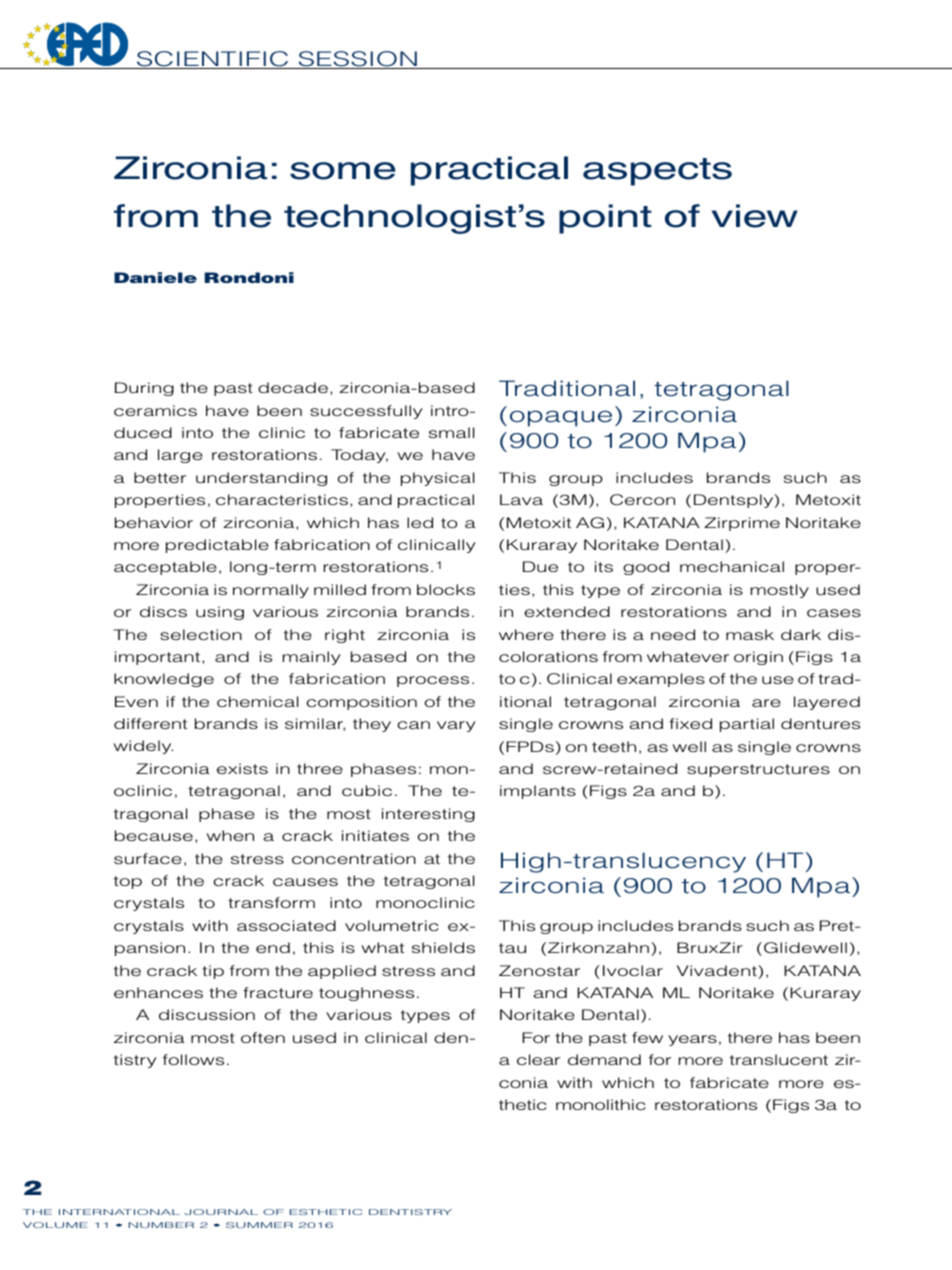  What do you see at coordinates (538, 1059) in the page?
I see `clear` at bounding box center [538, 1059].
